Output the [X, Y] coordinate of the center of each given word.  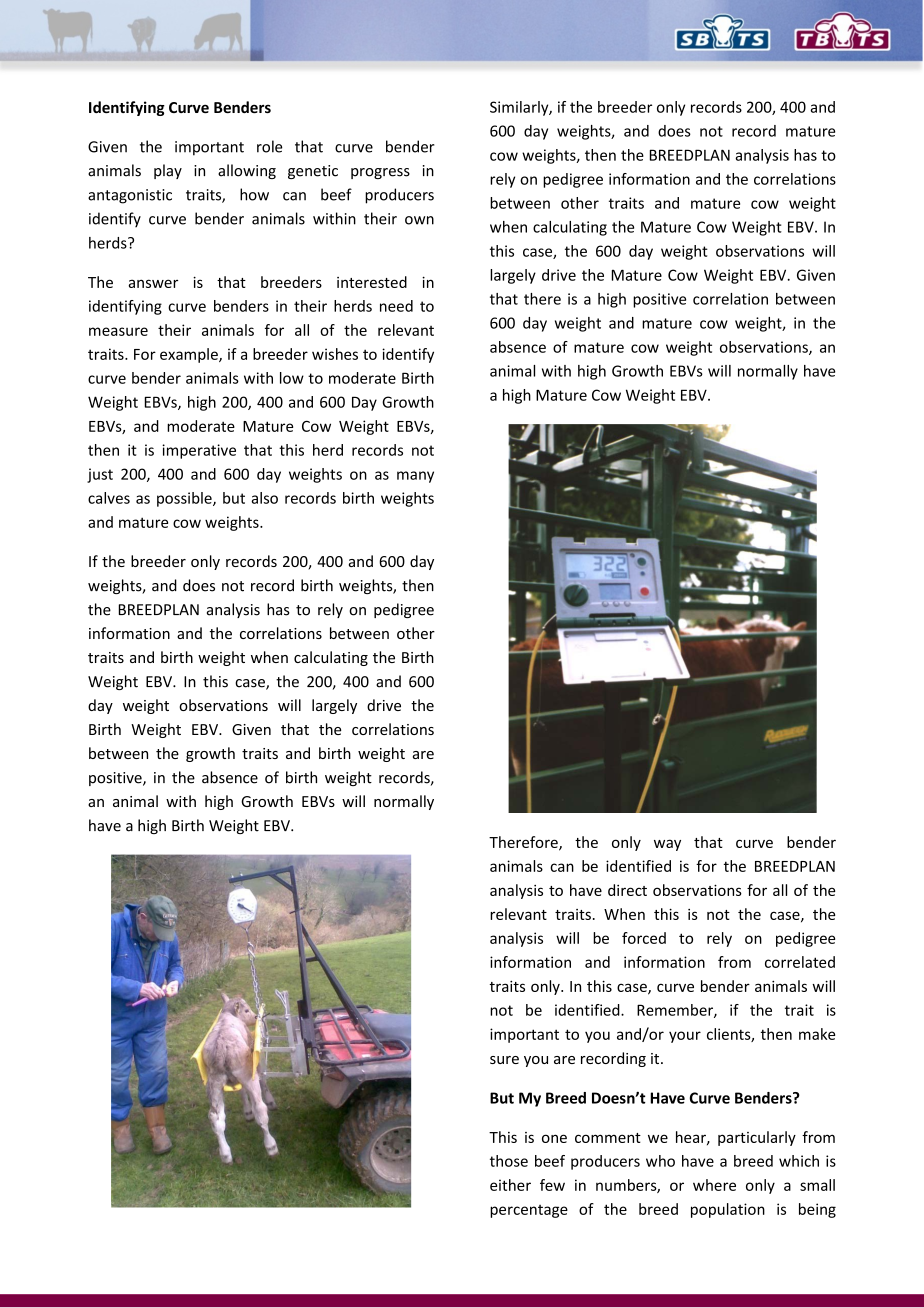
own [419, 220]
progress [380, 173]
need [396, 306]
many [415, 477]
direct [627, 890]
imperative [199, 451]
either [510, 1185]
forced [644, 938]
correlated [800, 962]
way [667, 845]
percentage [529, 1211]
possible [185, 499]
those [509, 1161]
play [168, 171]
